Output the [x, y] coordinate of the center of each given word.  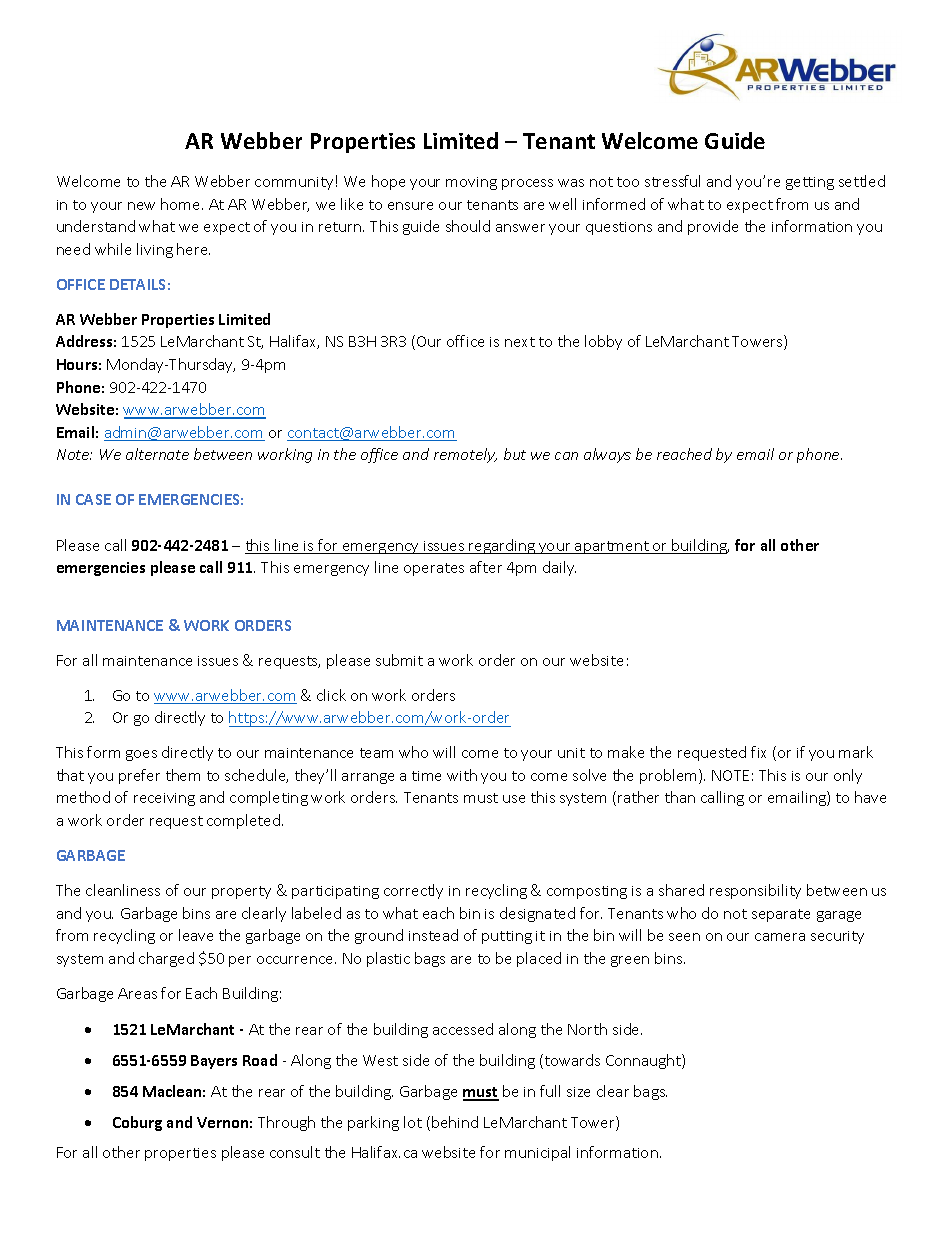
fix [758, 752]
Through [286, 1123]
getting [810, 183]
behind [455, 1122]
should [468, 226]
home [182, 204]
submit [399, 660]
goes [141, 755]
